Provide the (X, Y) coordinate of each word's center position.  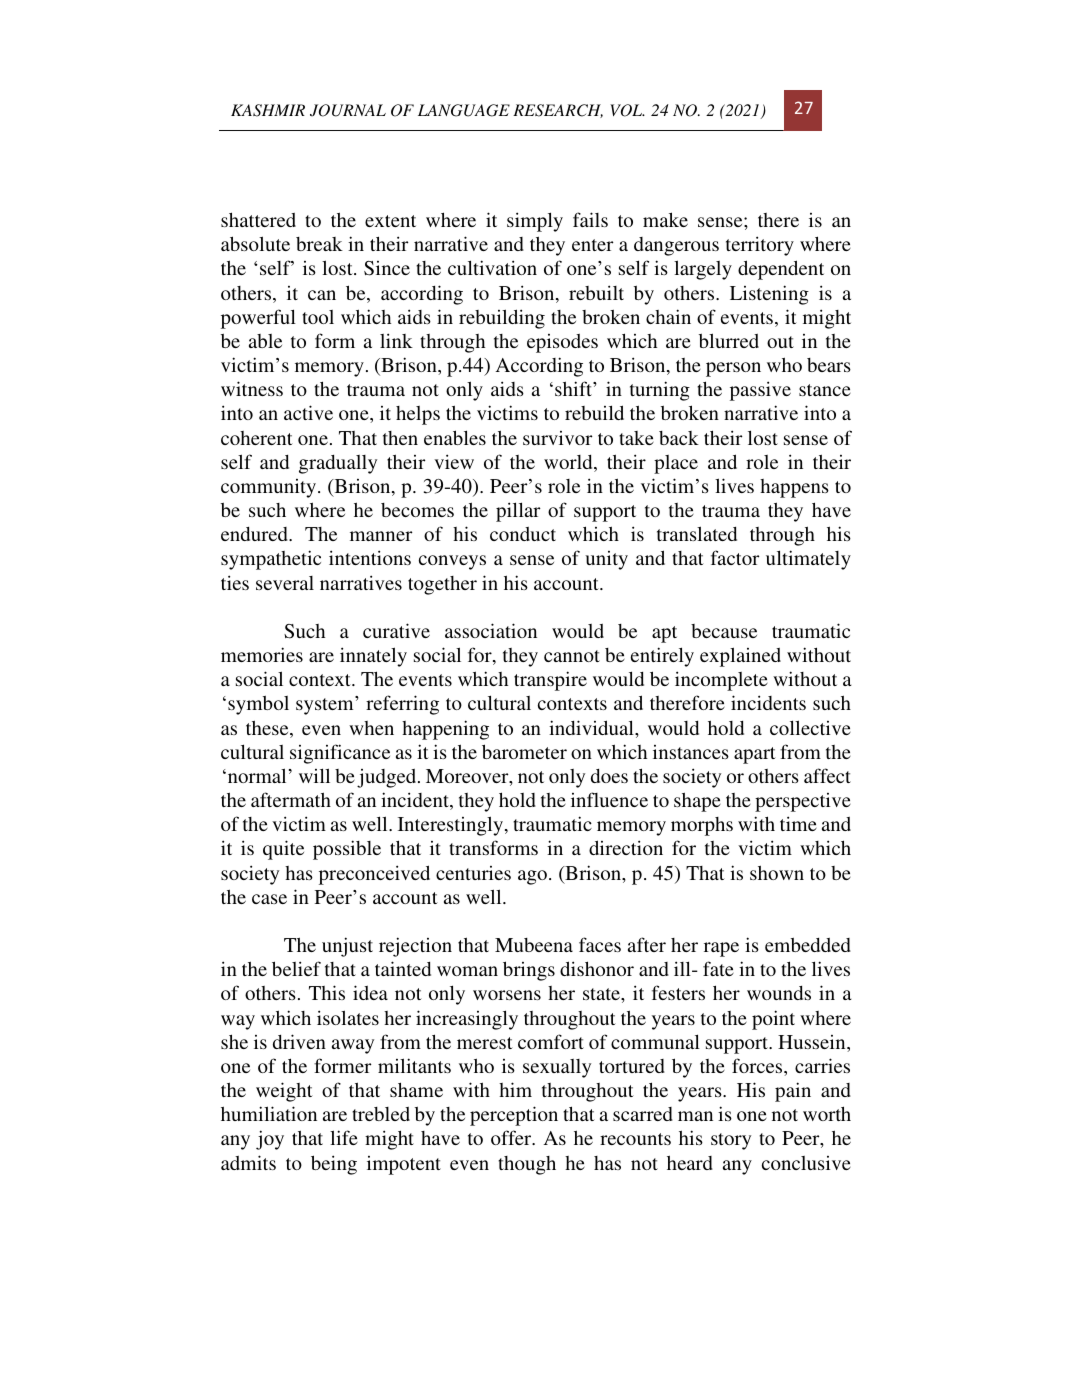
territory (760, 246)
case (269, 899)
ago (532, 877)
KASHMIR (268, 110)
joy (270, 1140)
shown (777, 872)
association (491, 630)
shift (574, 388)
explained (740, 657)
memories (262, 654)
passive (760, 391)
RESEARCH (558, 111)
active (308, 412)
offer (512, 1137)
